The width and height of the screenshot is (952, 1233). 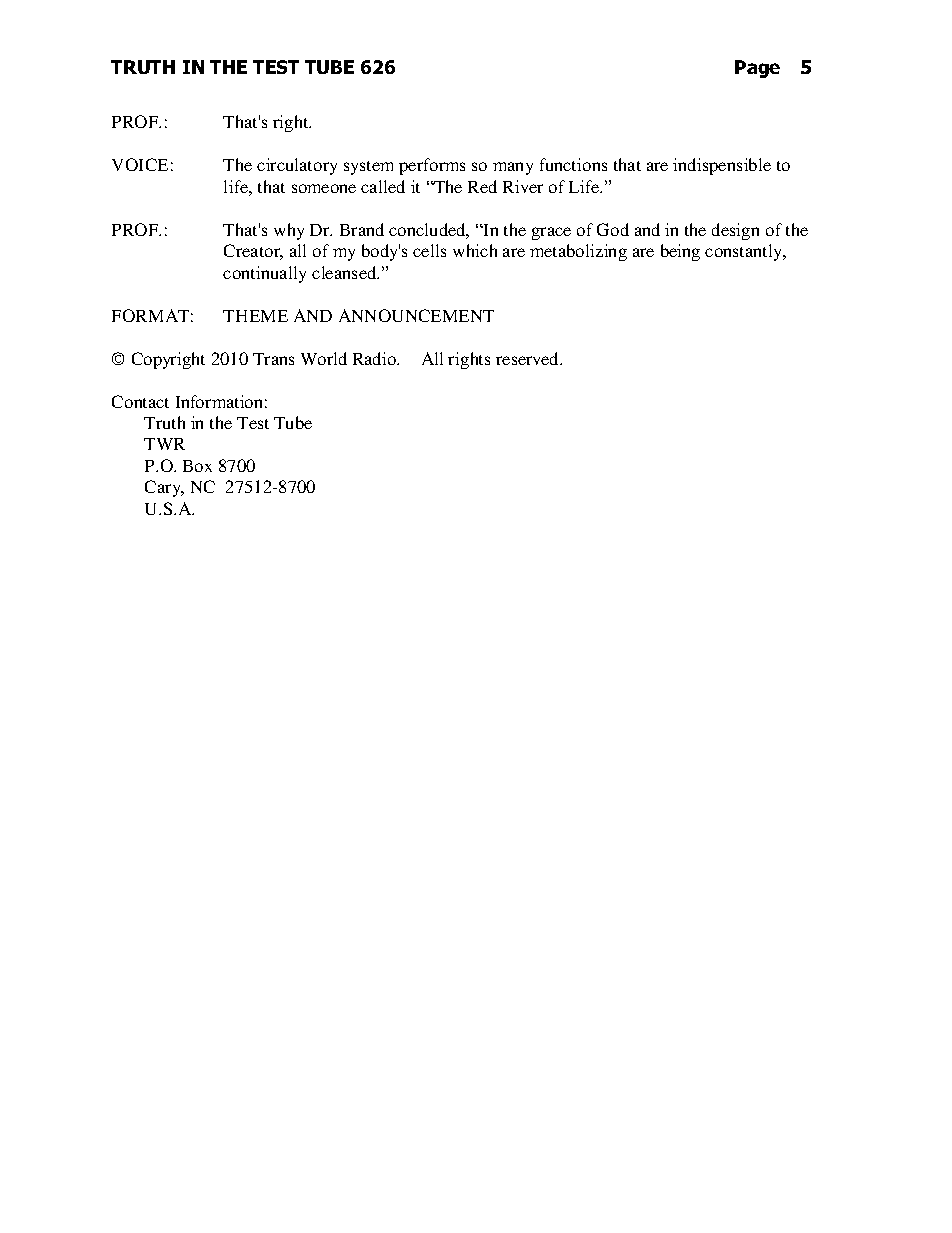 What do you see at coordinates (255, 316) in the screenshot?
I see `THEME` at bounding box center [255, 316].
